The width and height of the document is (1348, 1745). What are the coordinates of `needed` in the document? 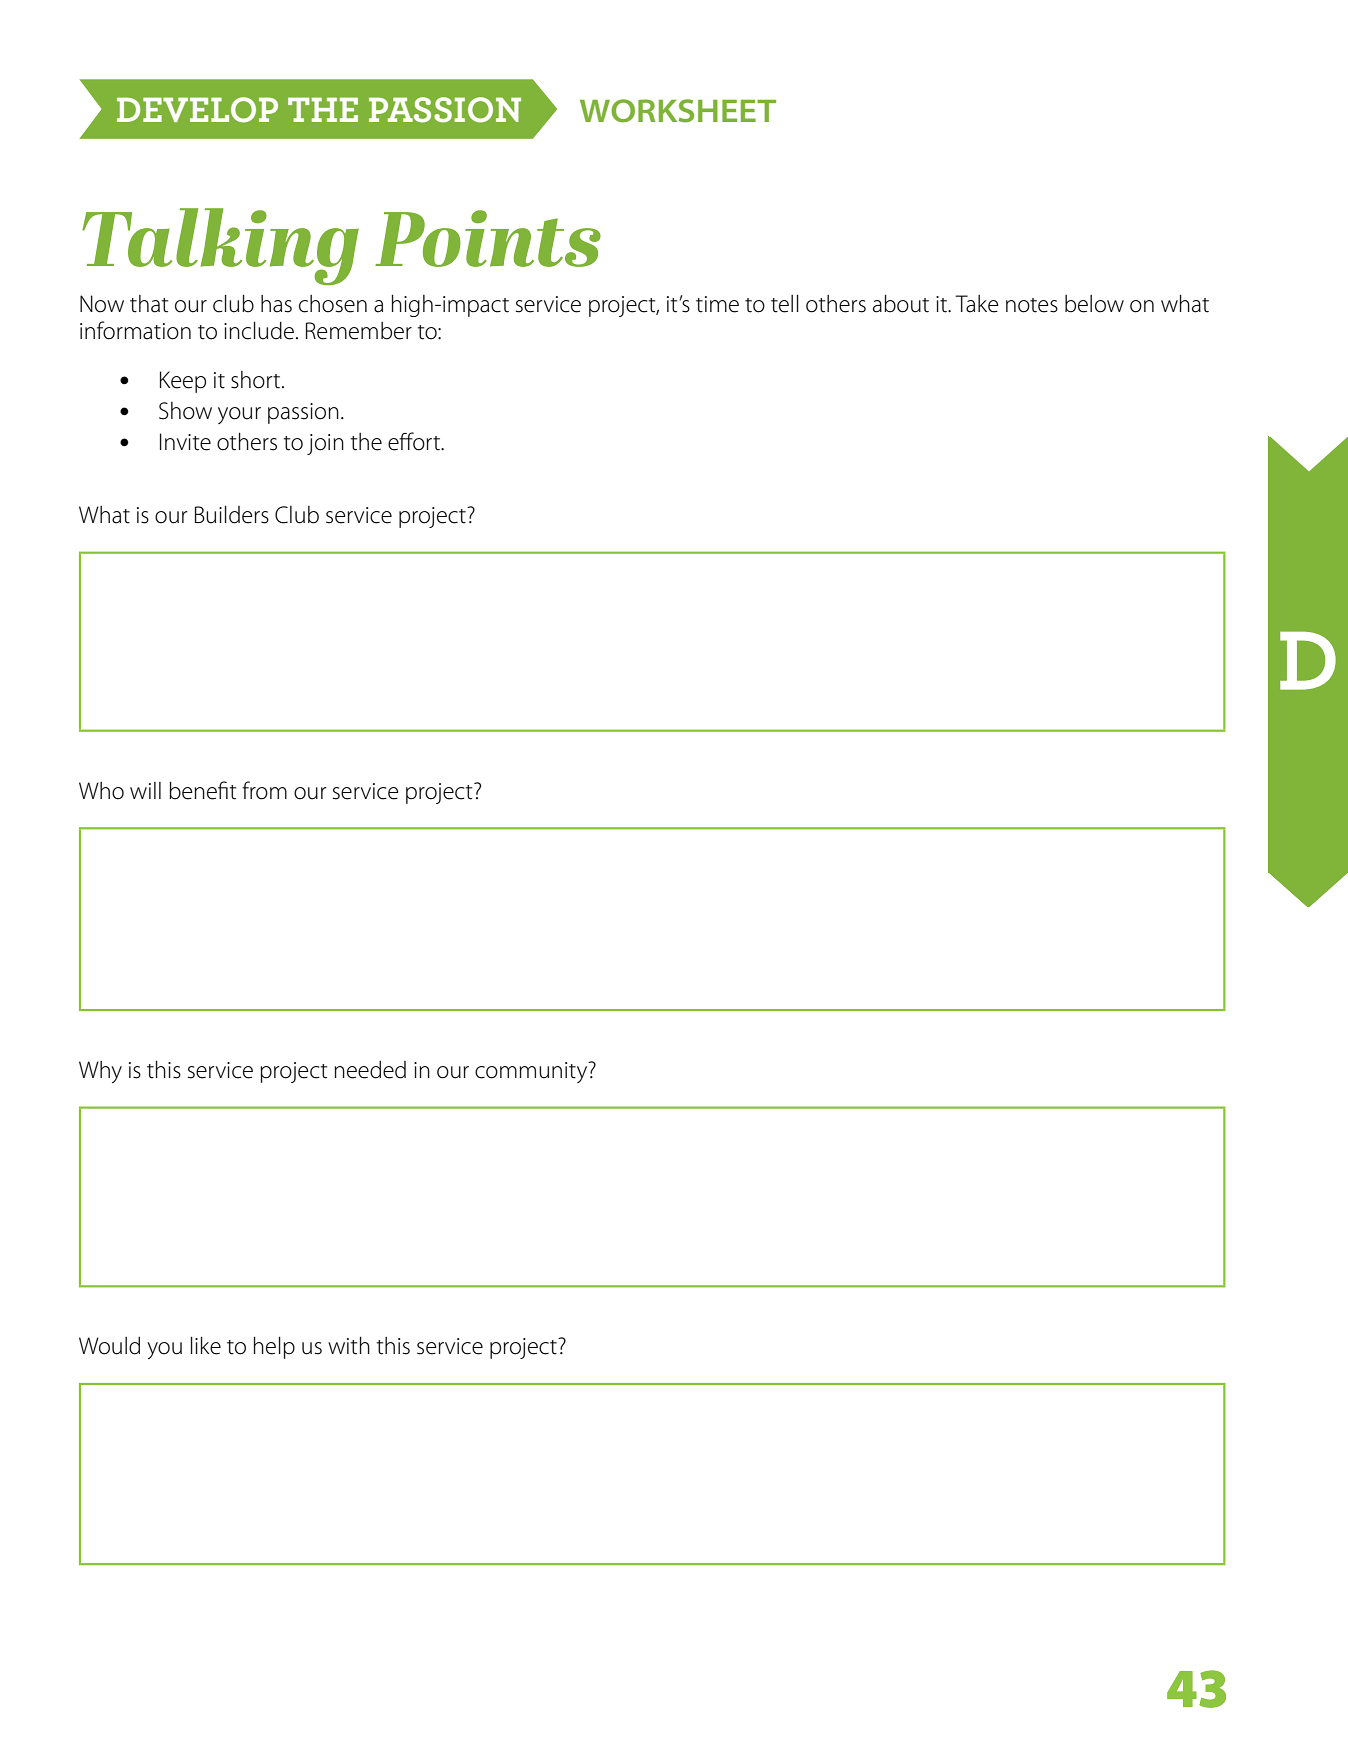 It's located at (370, 1070).
